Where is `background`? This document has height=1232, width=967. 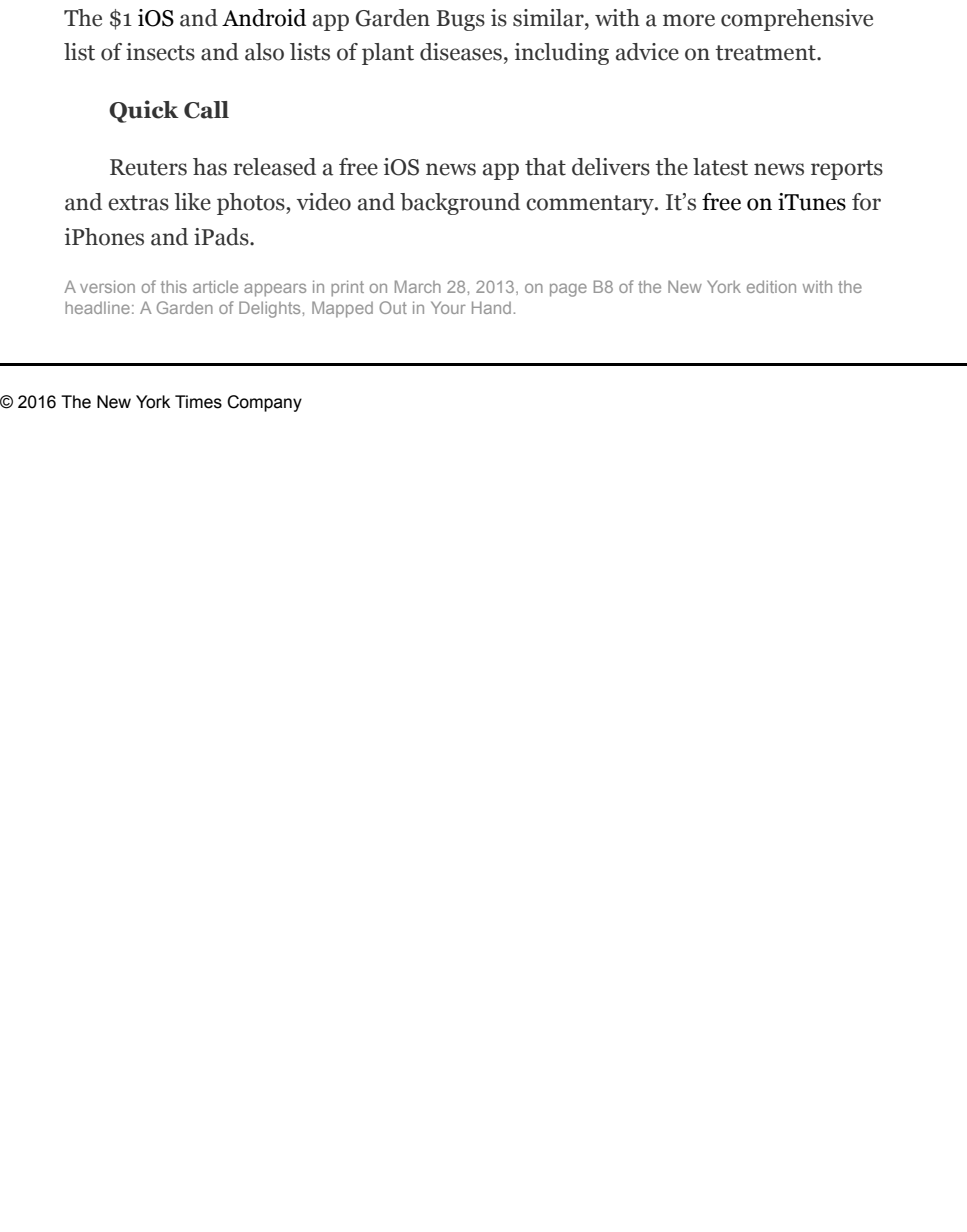
background is located at coordinates (460, 204).
